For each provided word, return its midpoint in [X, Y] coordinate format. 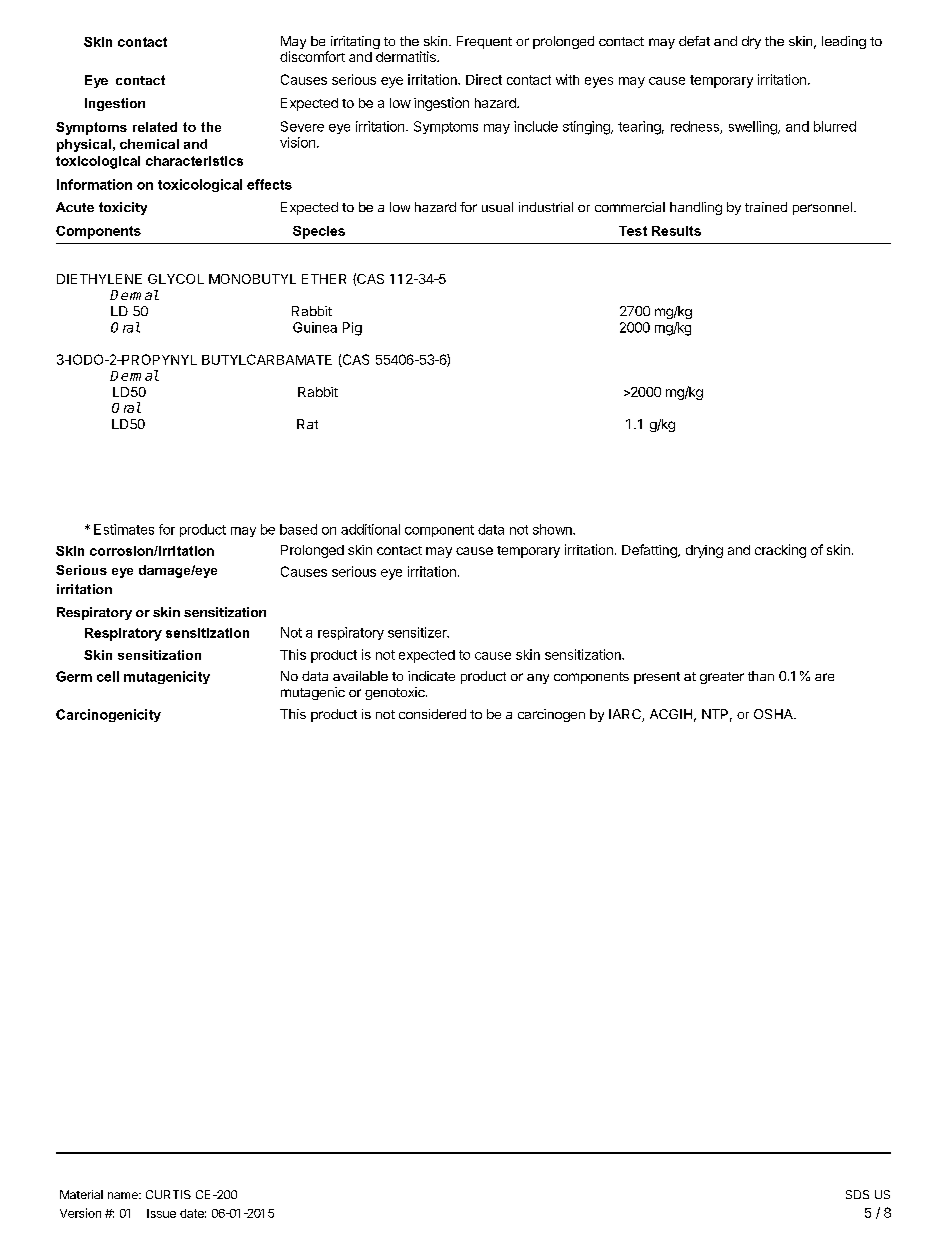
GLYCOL [176, 279]
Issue [161, 1213]
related [155, 127]
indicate [431, 676]
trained [766, 207]
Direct [484, 79]
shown [553, 529]
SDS [857, 1194]
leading [844, 42]
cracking [780, 551]
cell [108, 676]
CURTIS [168, 1194]
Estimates [124, 529]
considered [432, 714]
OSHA [774, 714]
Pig [352, 329]
